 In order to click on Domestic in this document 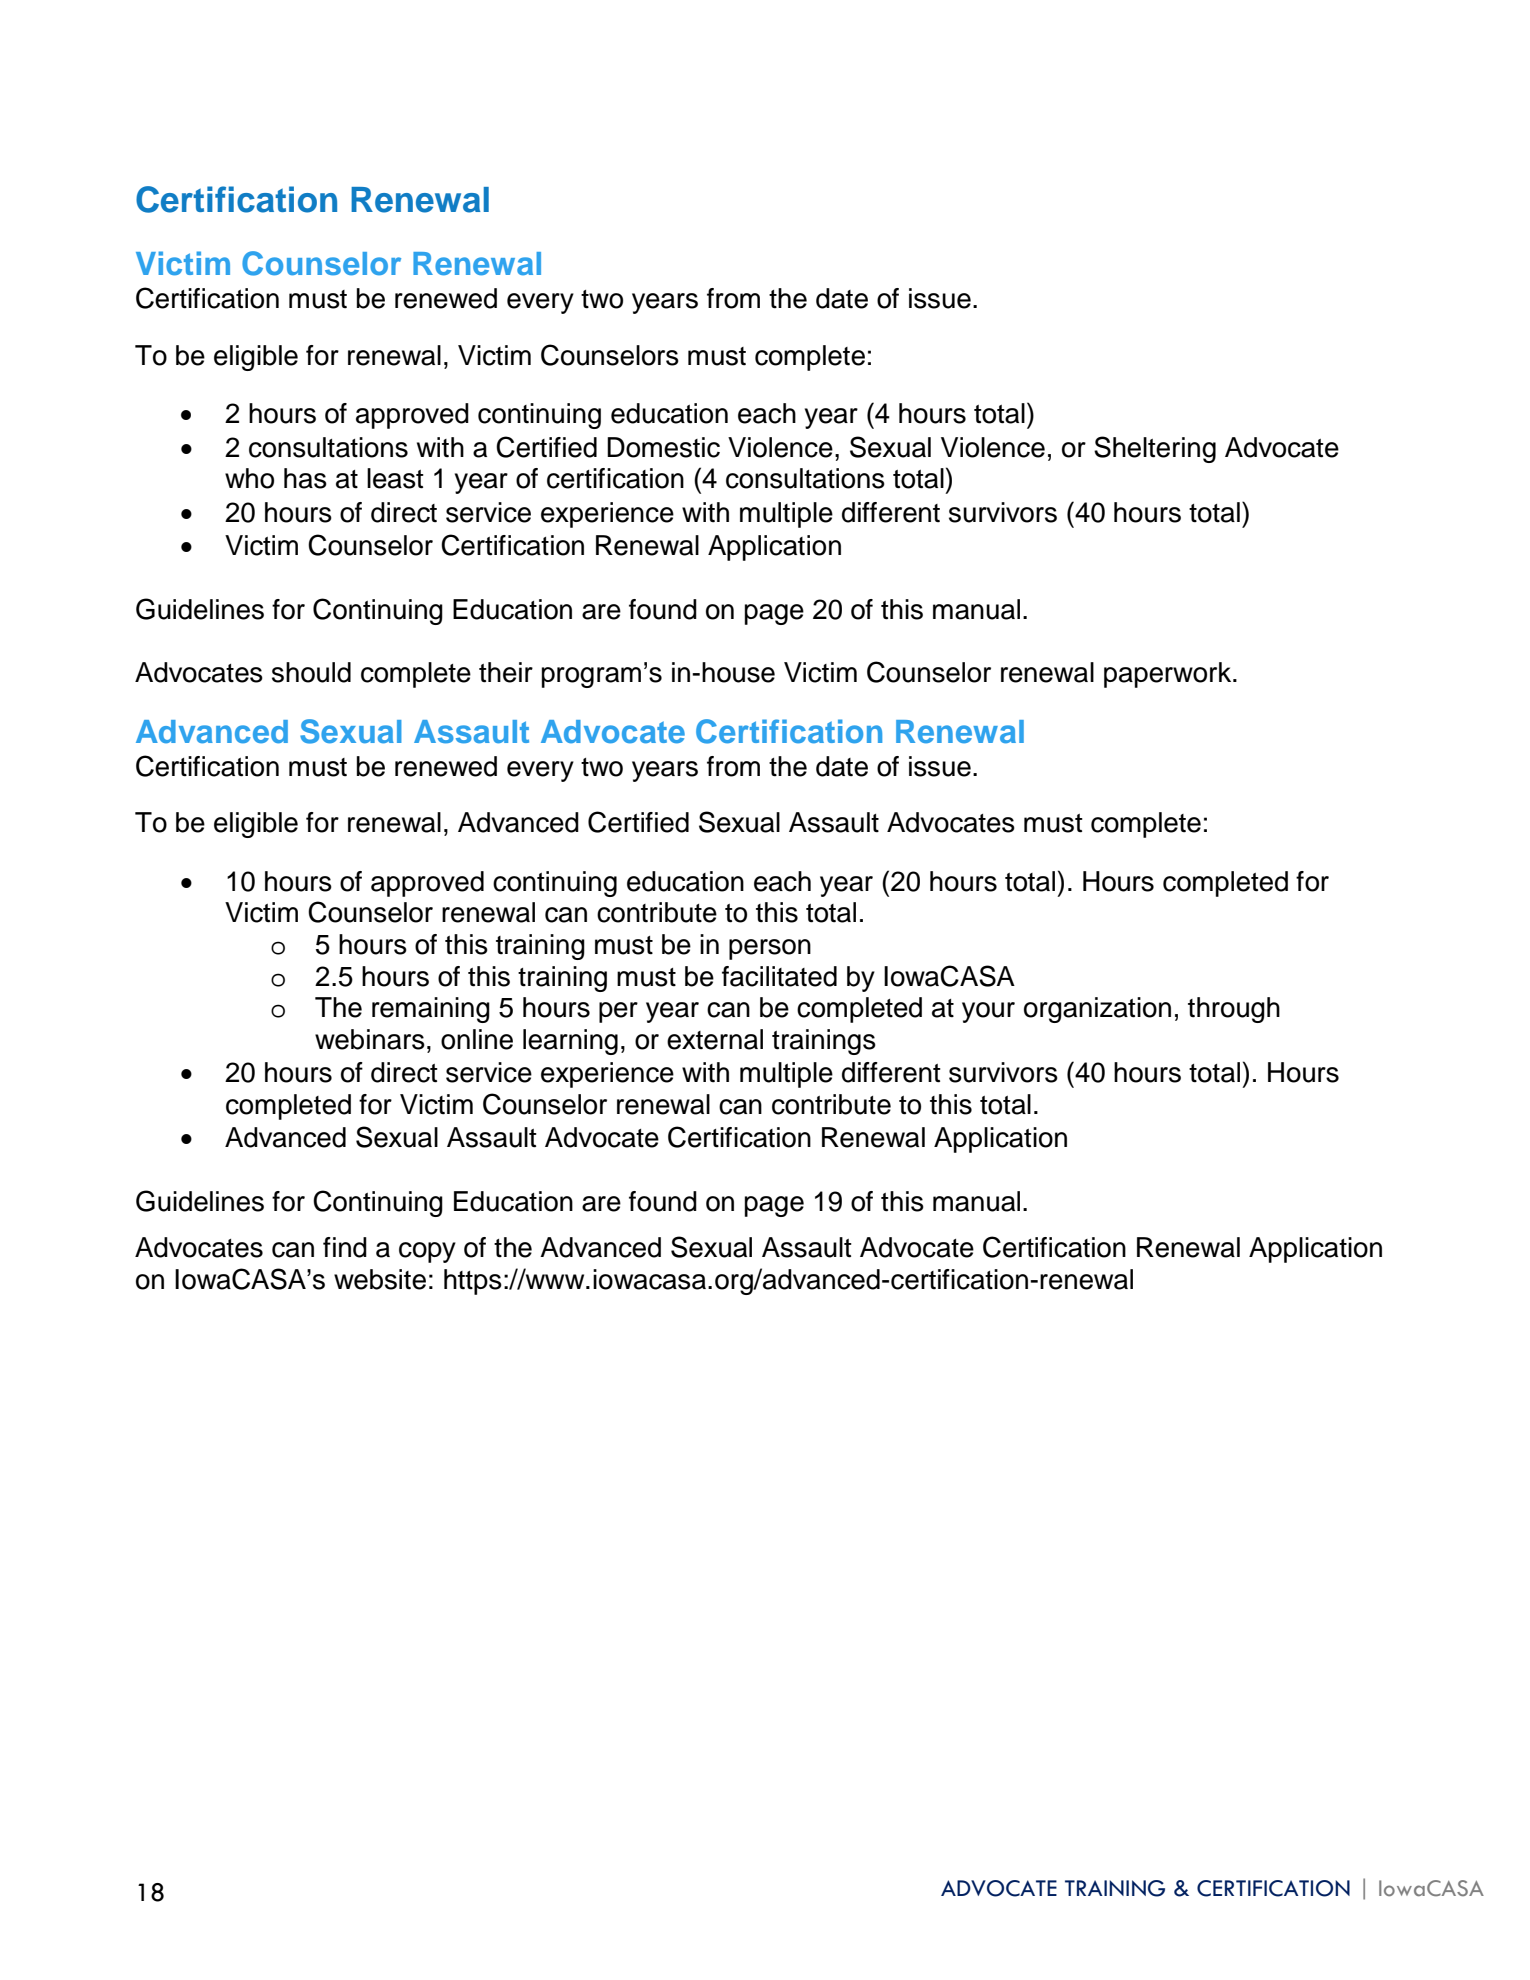, I will do `click(663, 447)`.
